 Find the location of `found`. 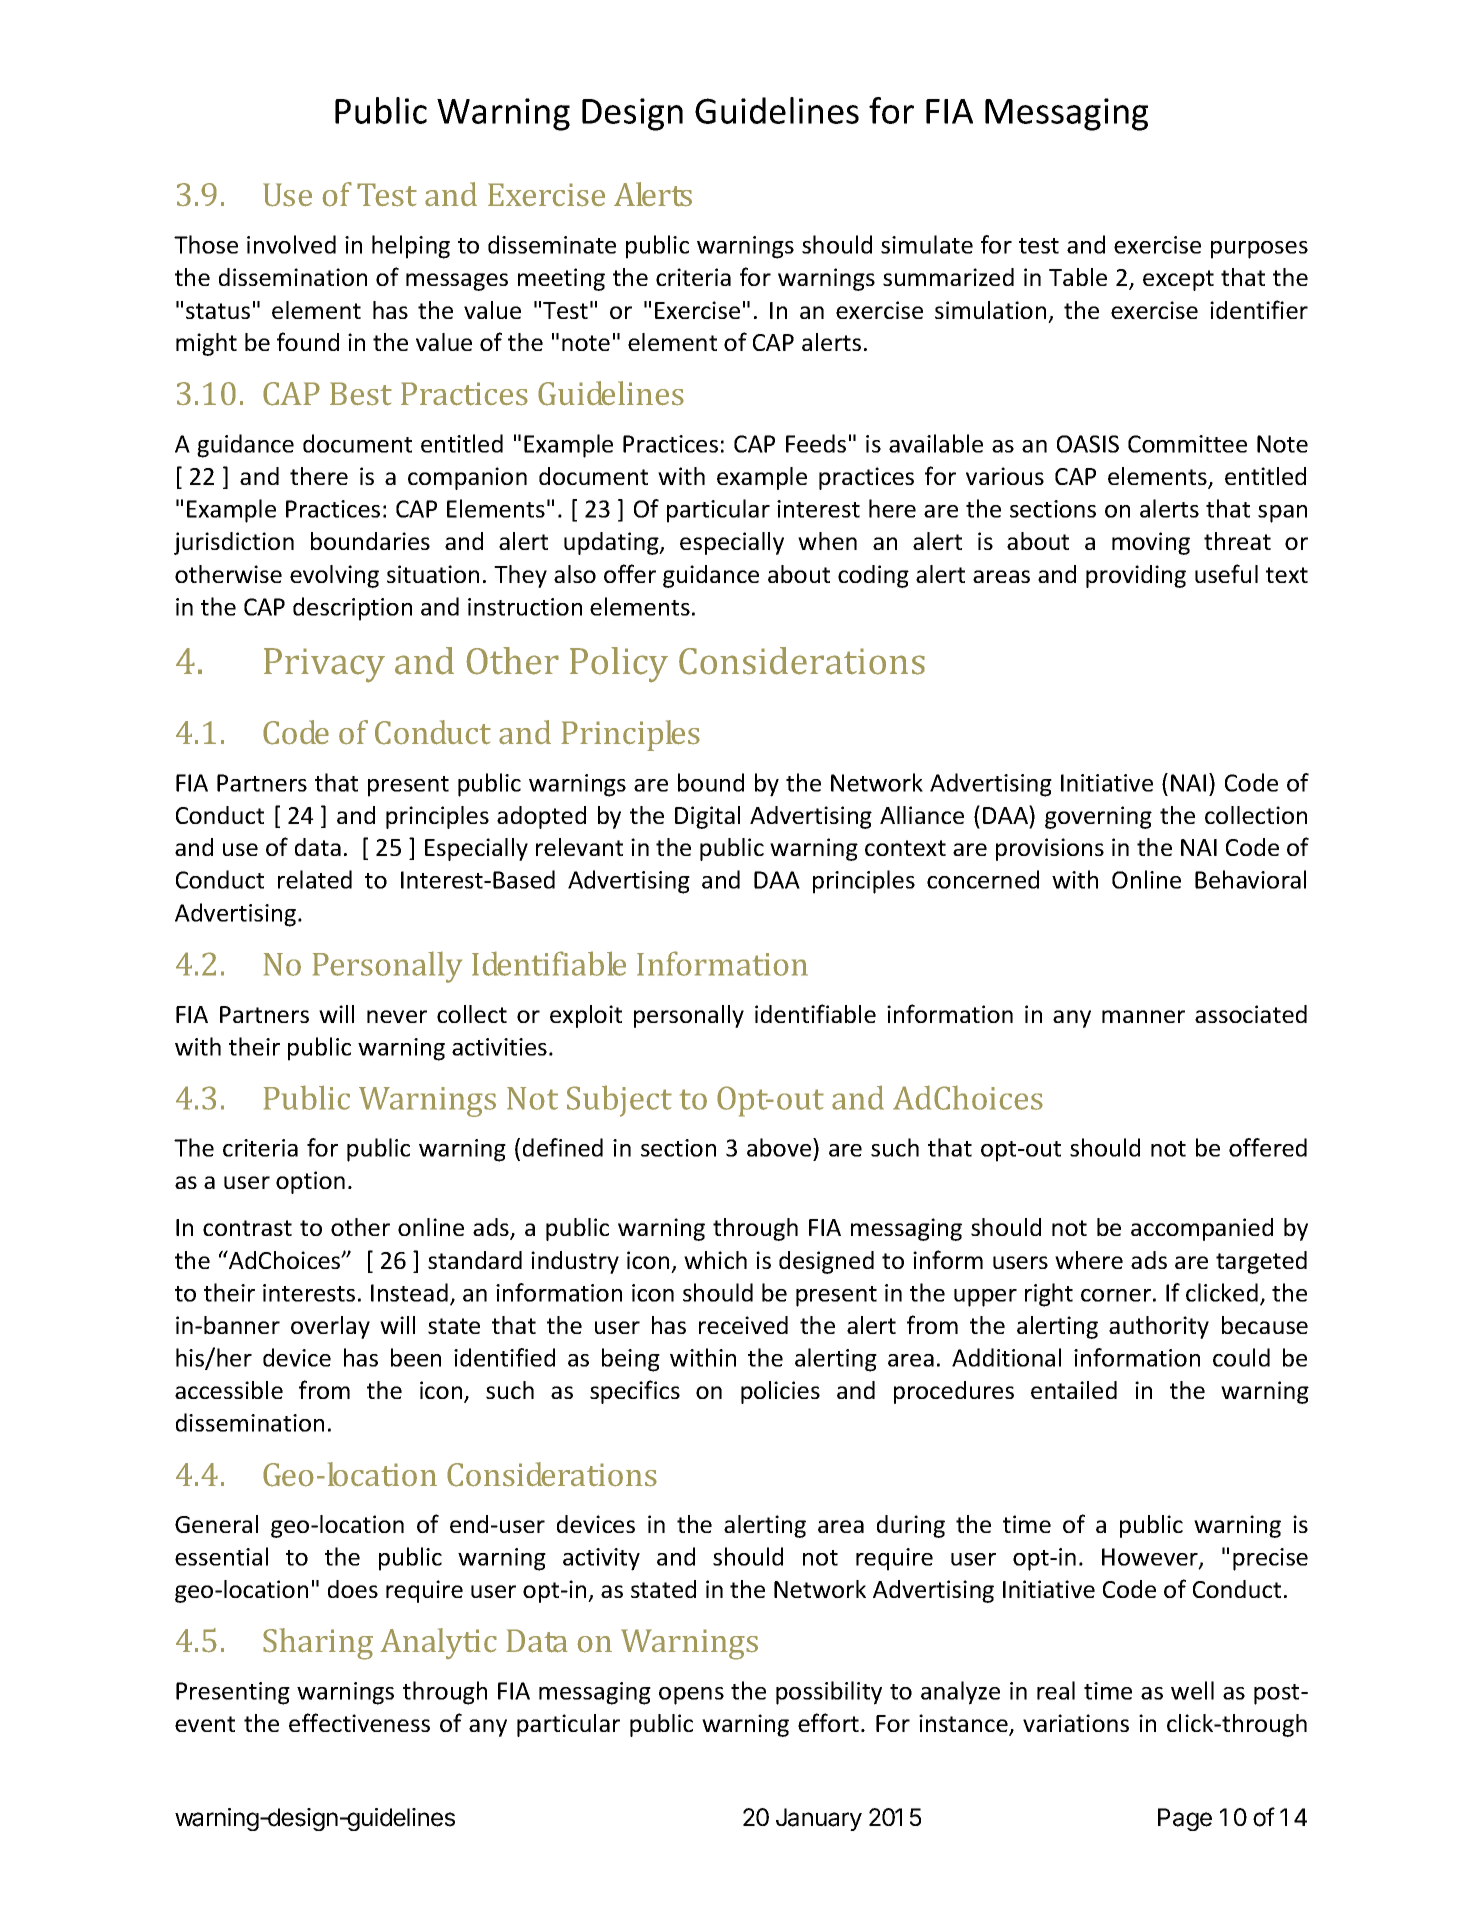

found is located at coordinates (308, 341).
